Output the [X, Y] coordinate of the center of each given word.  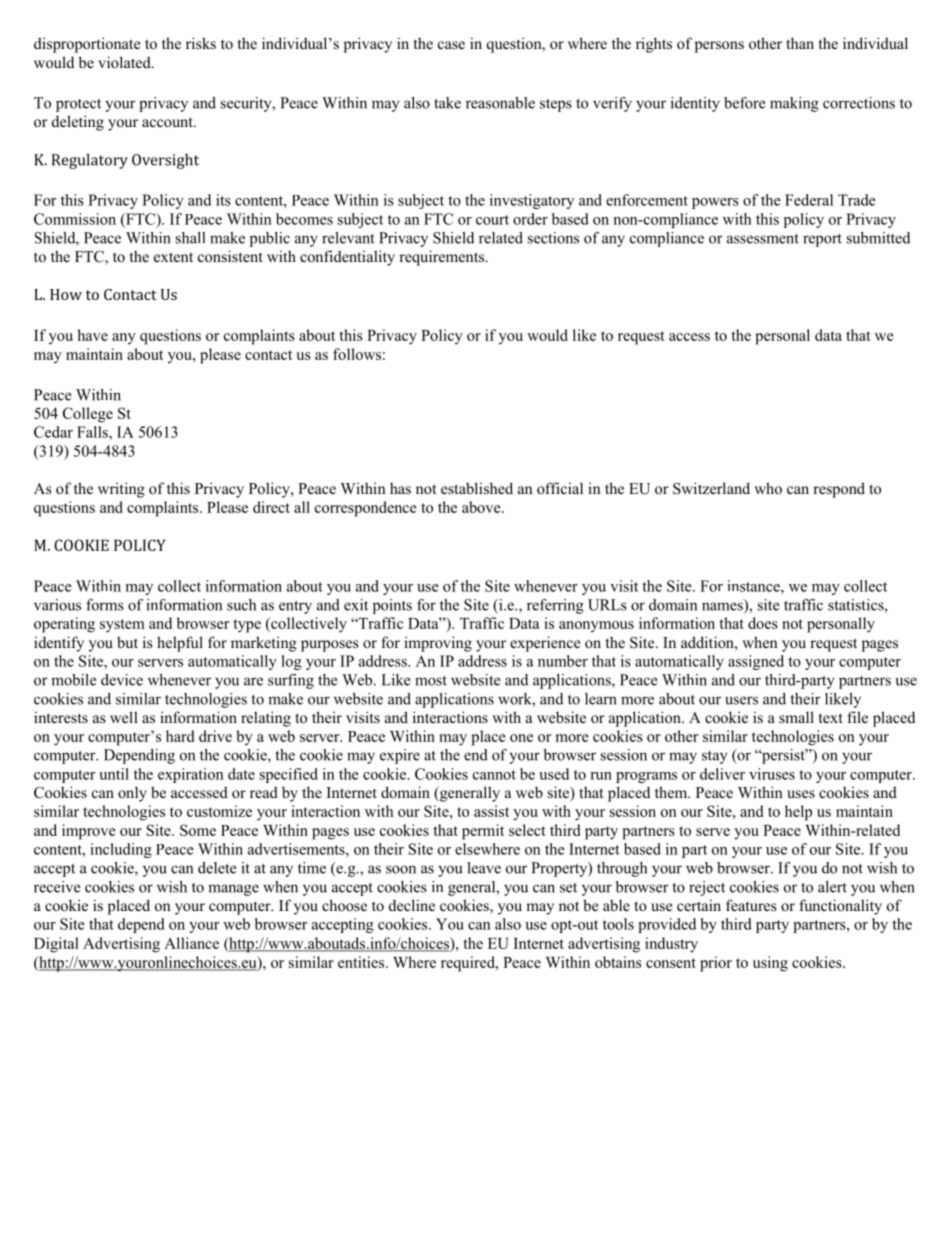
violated [125, 62]
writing [121, 490]
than [800, 43]
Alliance [191, 943]
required [469, 964]
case [451, 45]
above [482, 507]
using [770, 964]
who [768, 488]
